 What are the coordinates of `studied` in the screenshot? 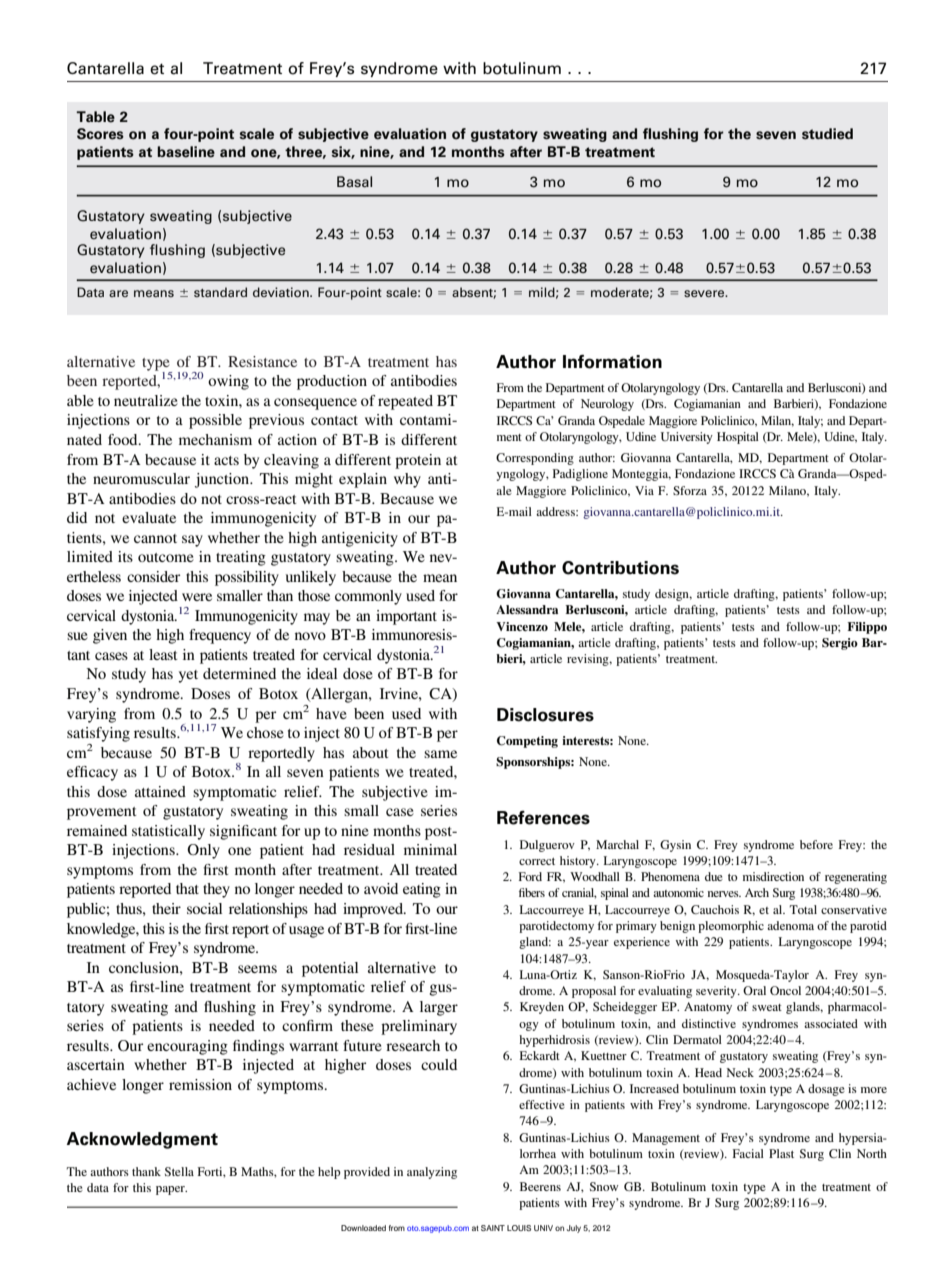 It's located at (827, 134).
